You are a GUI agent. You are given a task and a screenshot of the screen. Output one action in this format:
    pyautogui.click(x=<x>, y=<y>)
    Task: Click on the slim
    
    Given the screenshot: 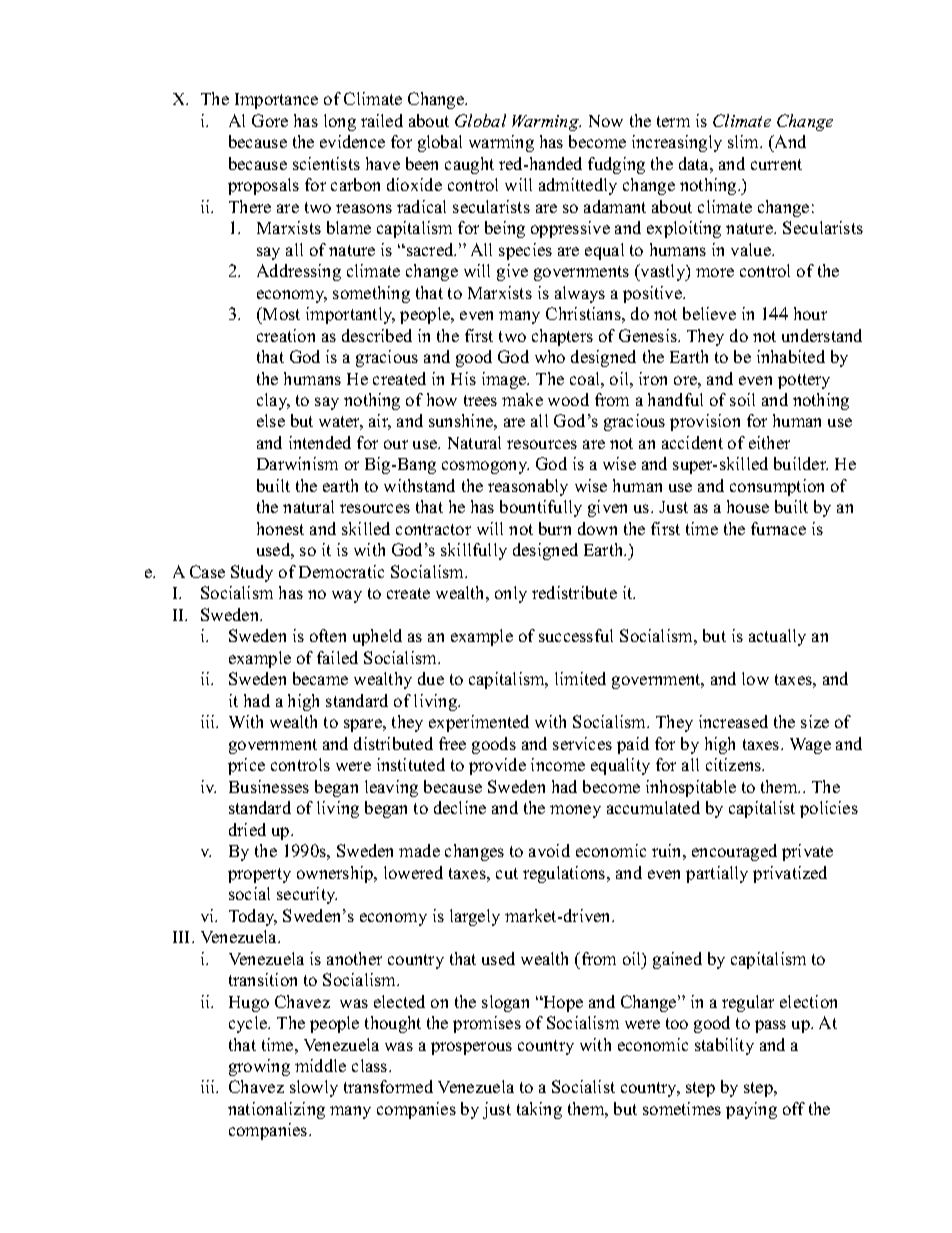 What is the action you would take?
    pyautogui.click(x=745, y=141)
